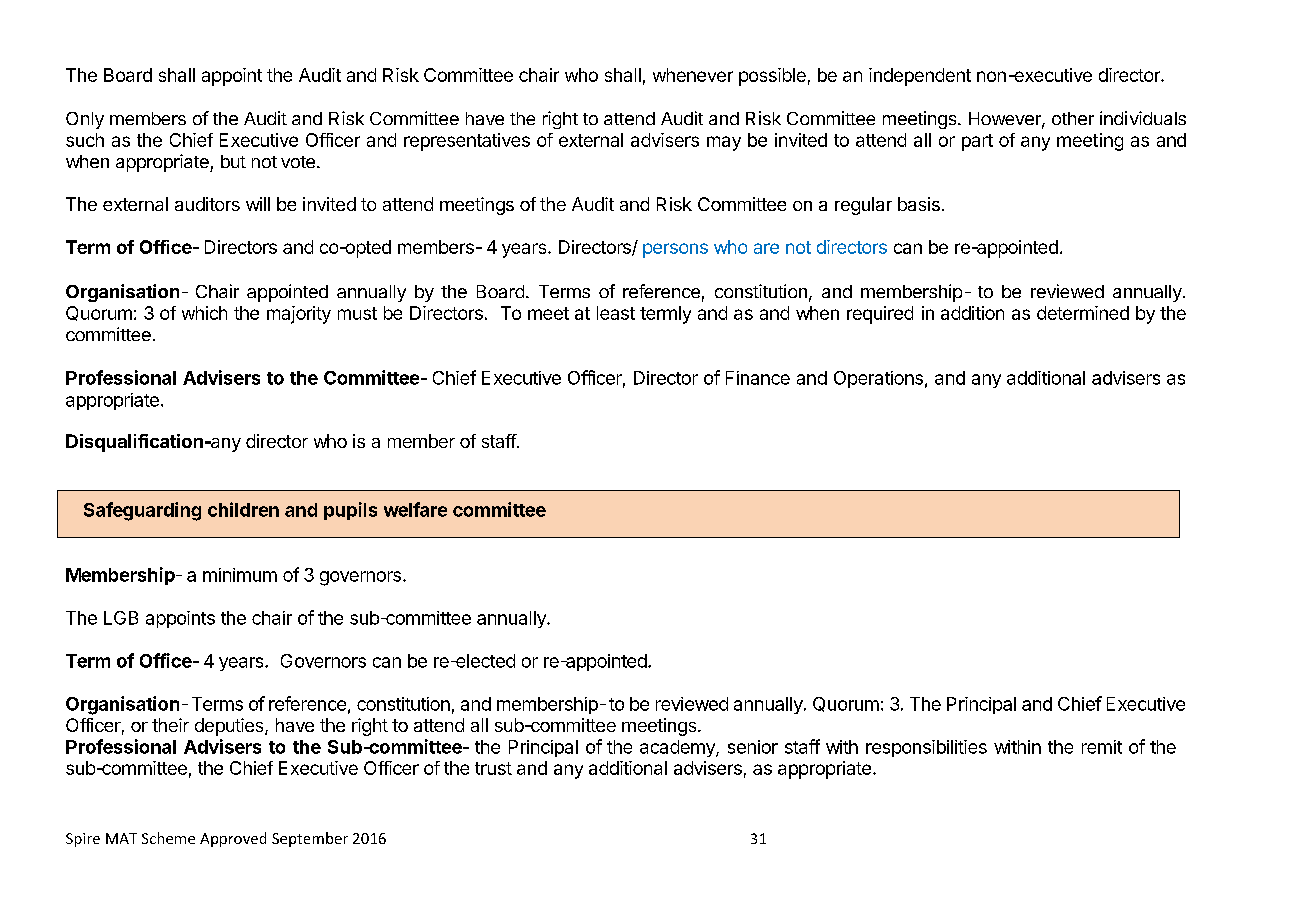 Image resolution: width=1307 pixels, height=924 pixels. Describe the element at coordinates (878, 379) in the page. I see `Operations` at that location.
